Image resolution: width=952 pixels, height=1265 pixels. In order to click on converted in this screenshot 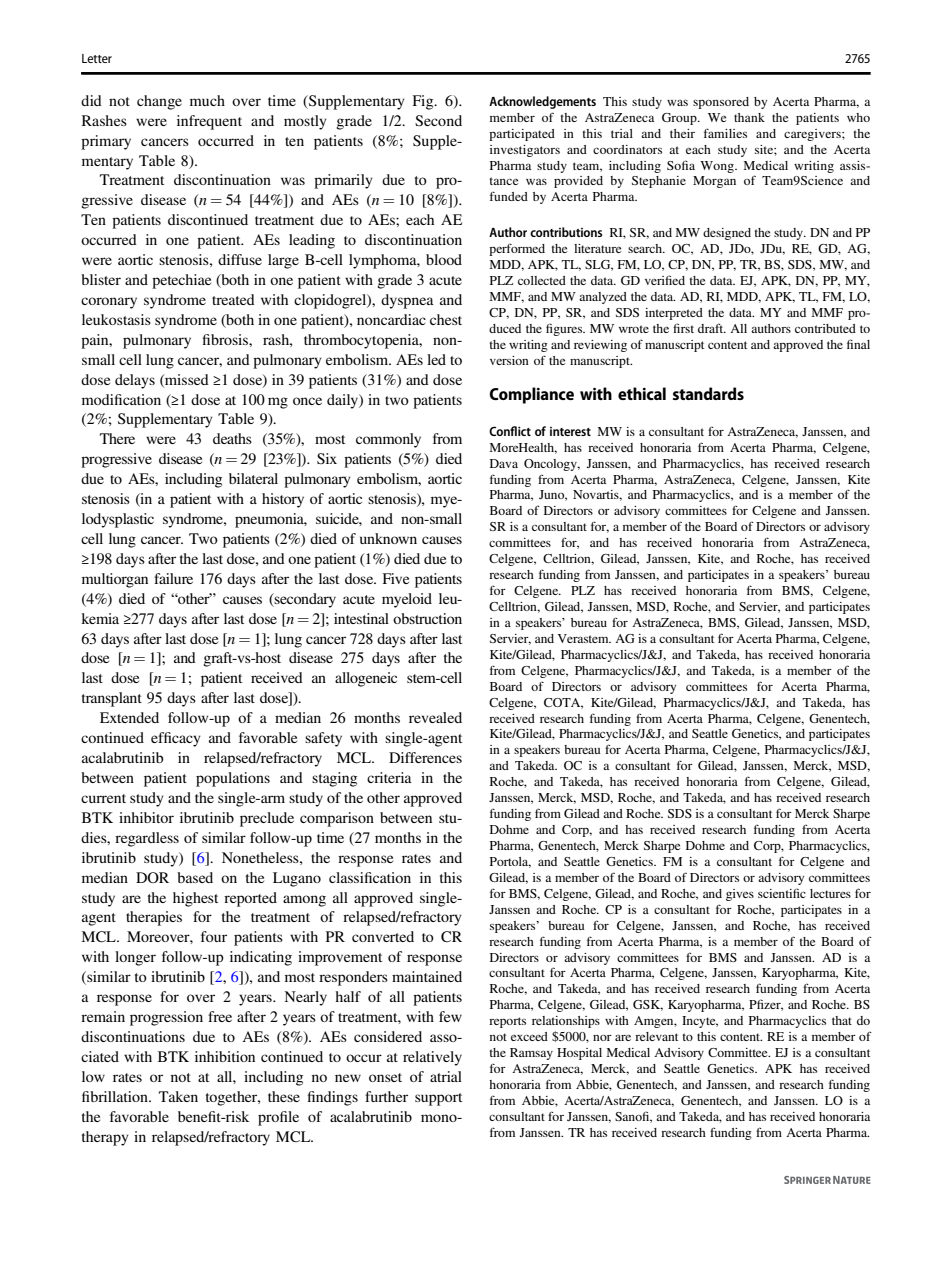, I will do `click(383, 936)`.
